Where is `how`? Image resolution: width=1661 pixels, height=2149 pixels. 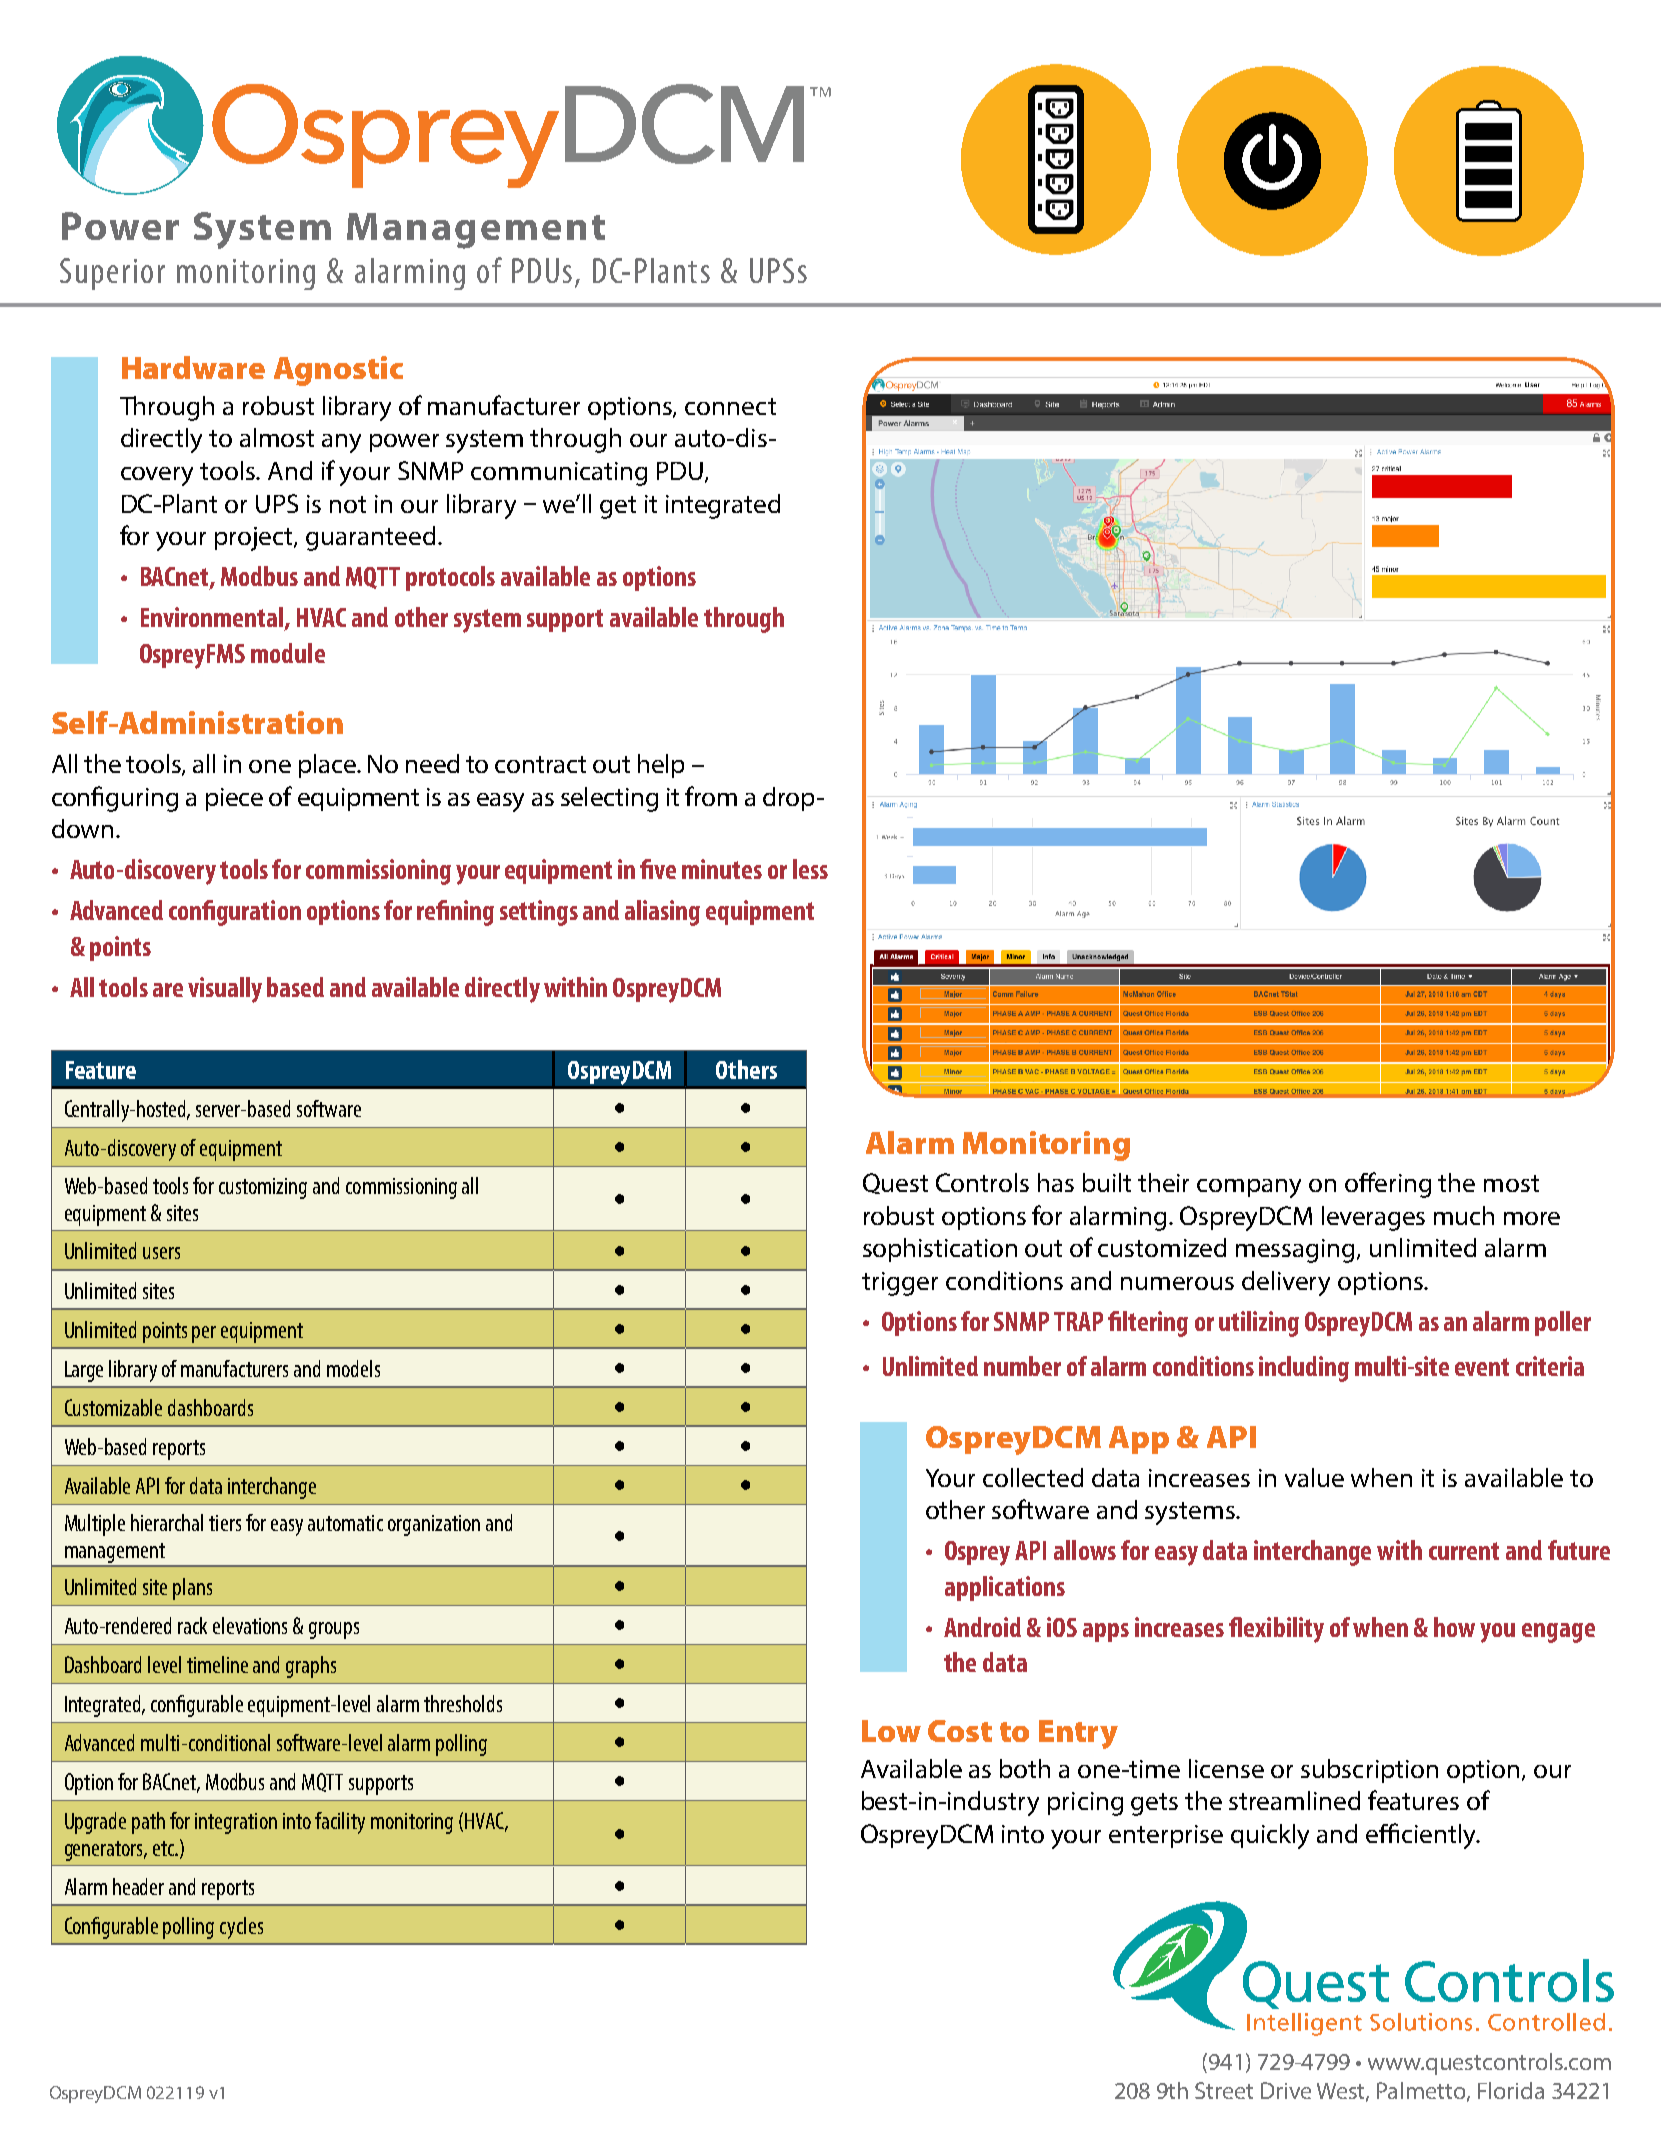 how is located at coordinates (1454, 1627).
